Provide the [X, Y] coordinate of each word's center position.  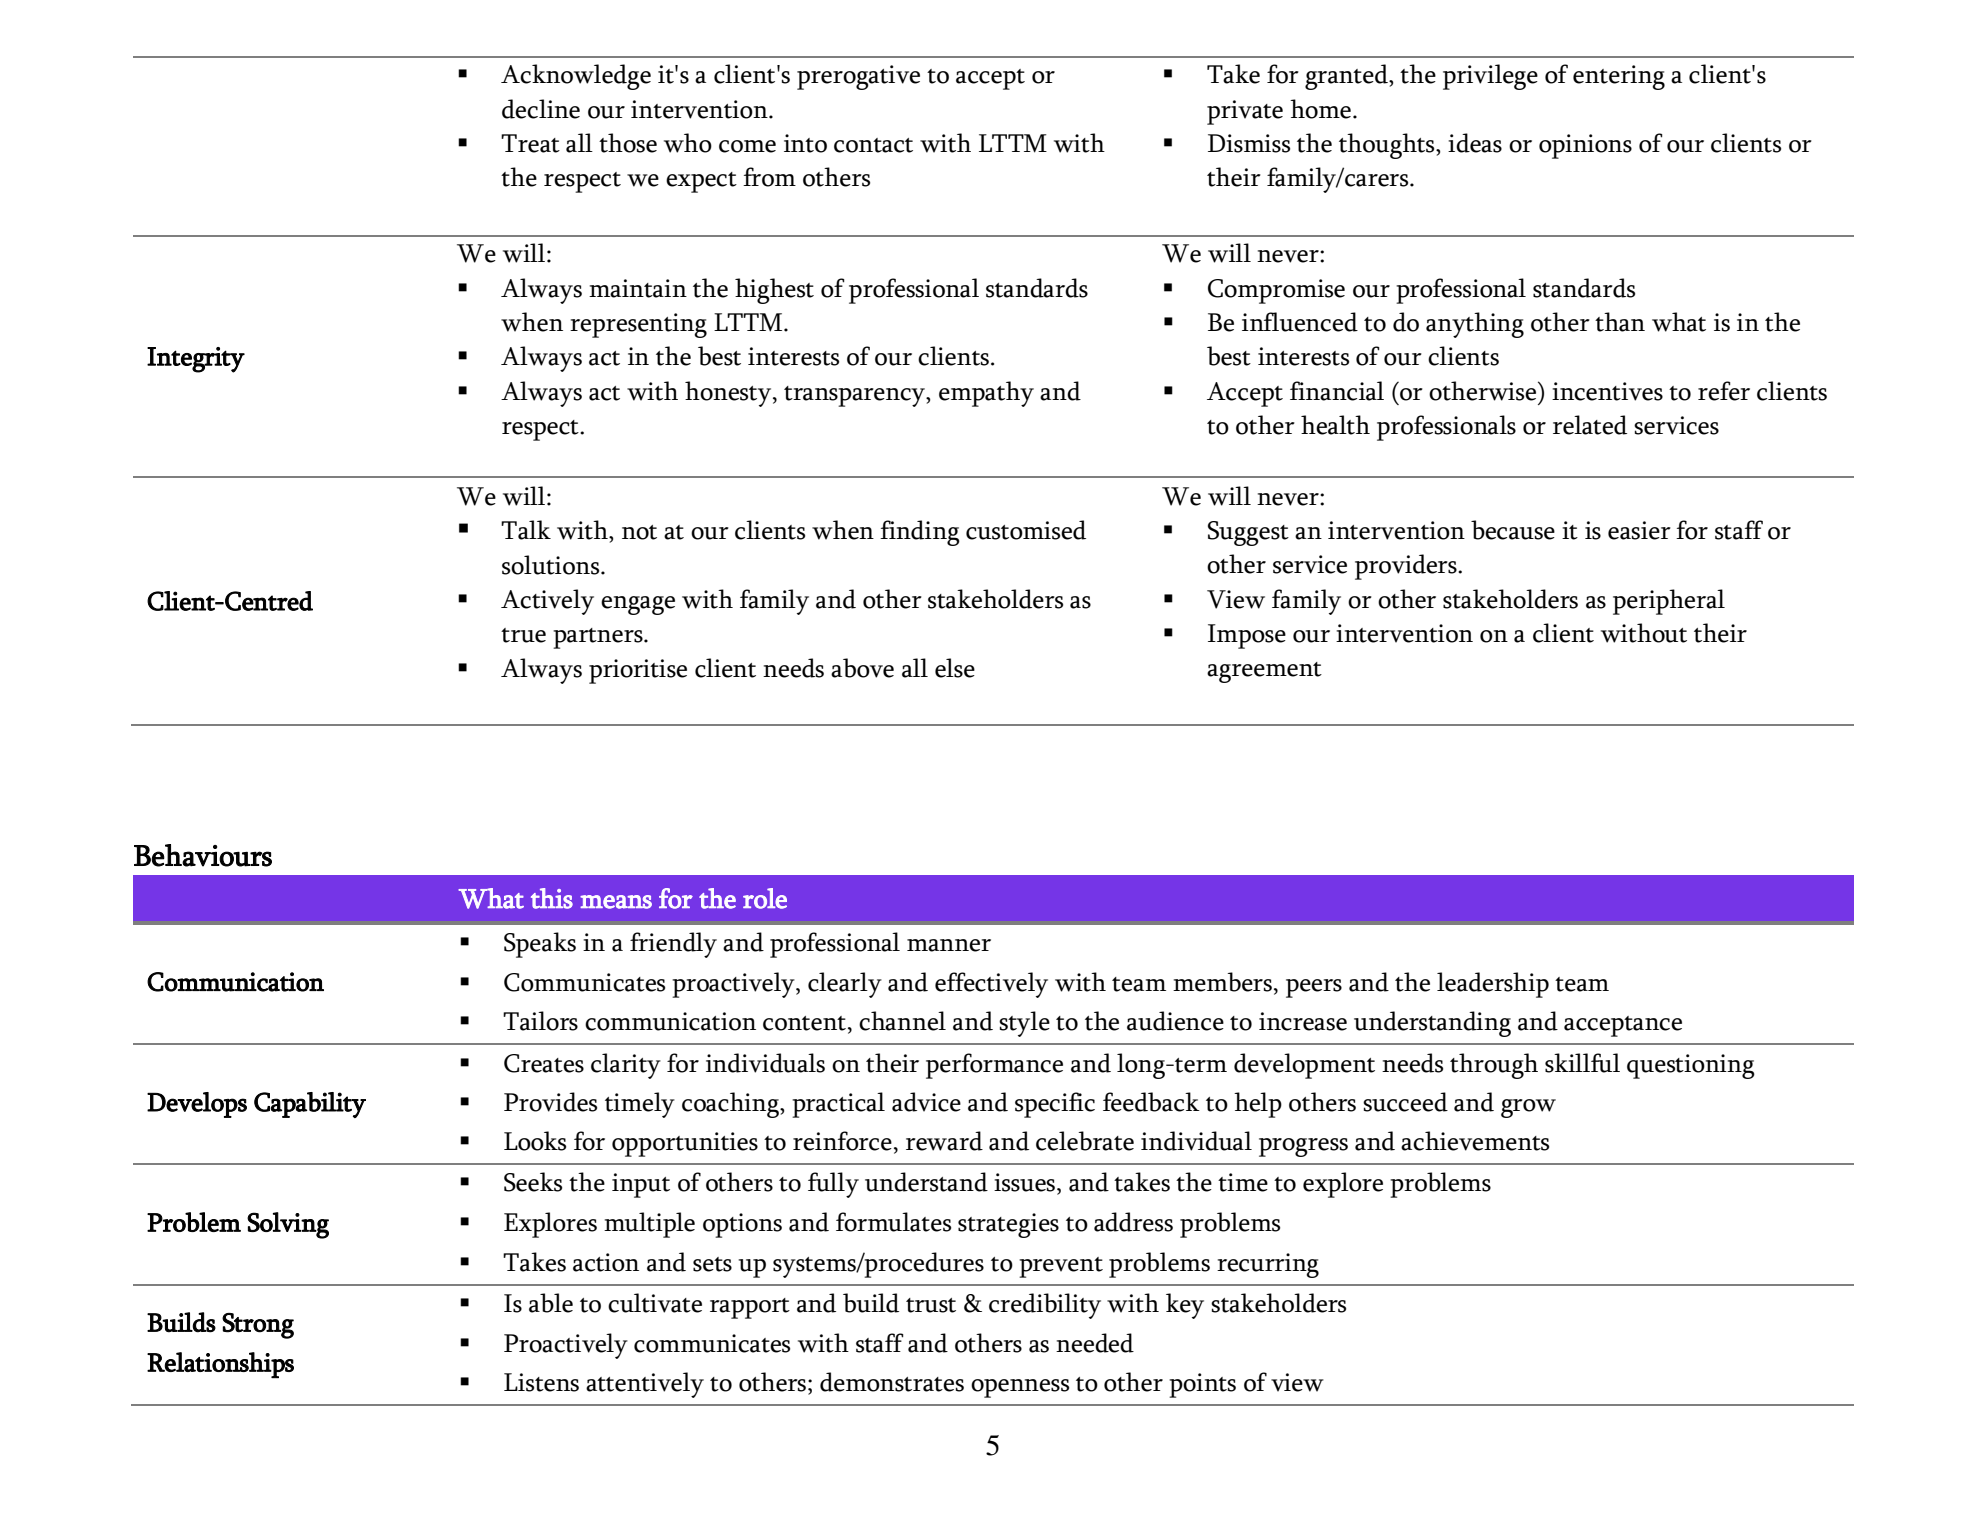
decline [541, 109]
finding [920, 533]
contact [873, 145]
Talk [526, 530]
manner [949, 945]
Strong [258, 1326]
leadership [1493, 985]
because [1513, 530]
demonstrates [892, 1382]
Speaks [540, 945]
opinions [1585, 146]
